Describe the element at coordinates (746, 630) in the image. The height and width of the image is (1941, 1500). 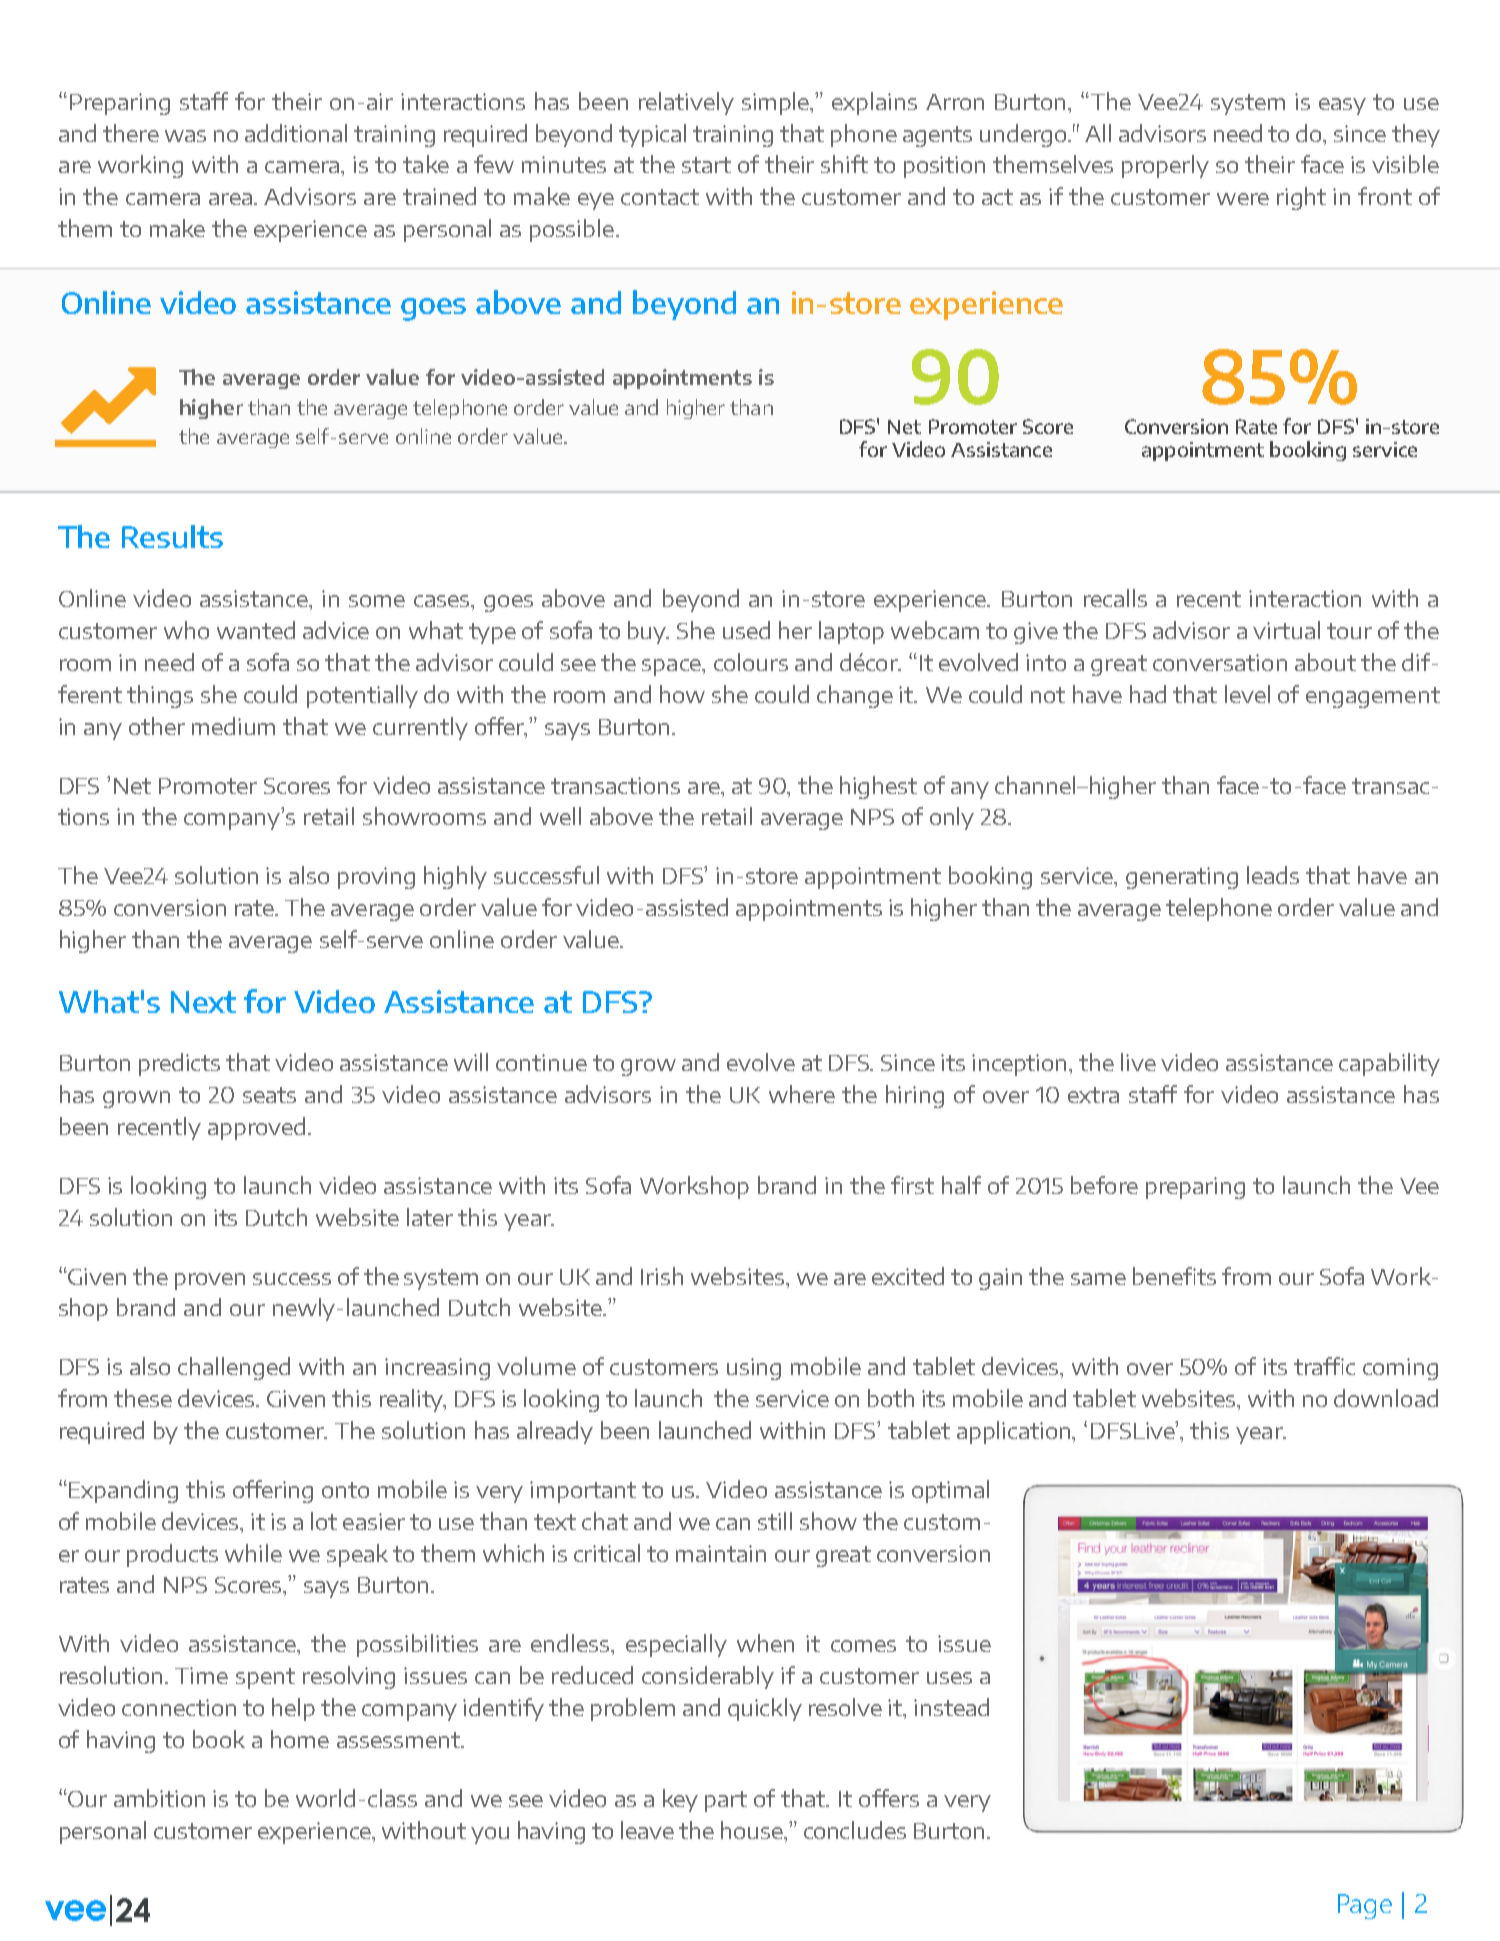
I see `used` at that location.
